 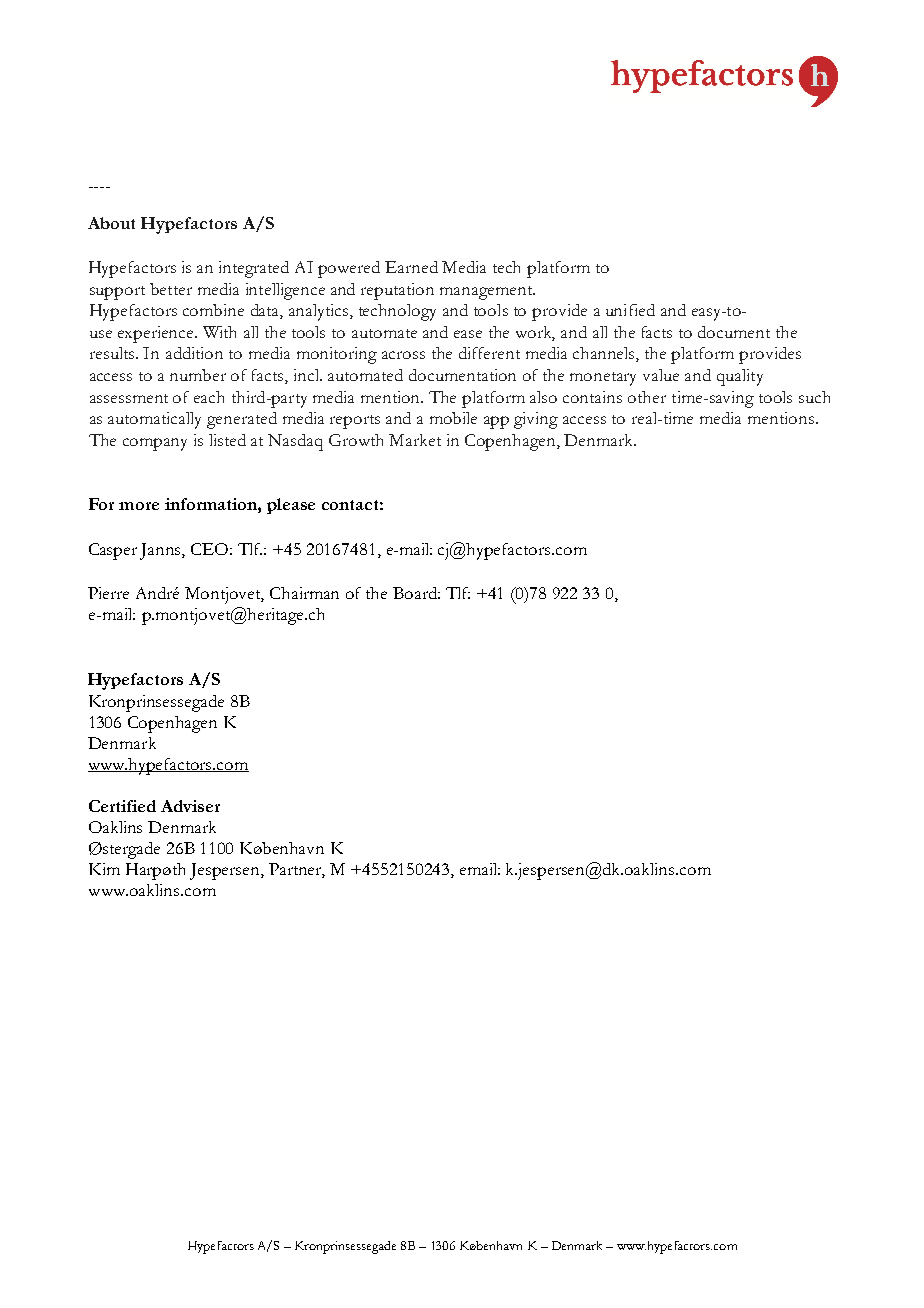 I want to click on Partner, so click(x=297, y=870).
